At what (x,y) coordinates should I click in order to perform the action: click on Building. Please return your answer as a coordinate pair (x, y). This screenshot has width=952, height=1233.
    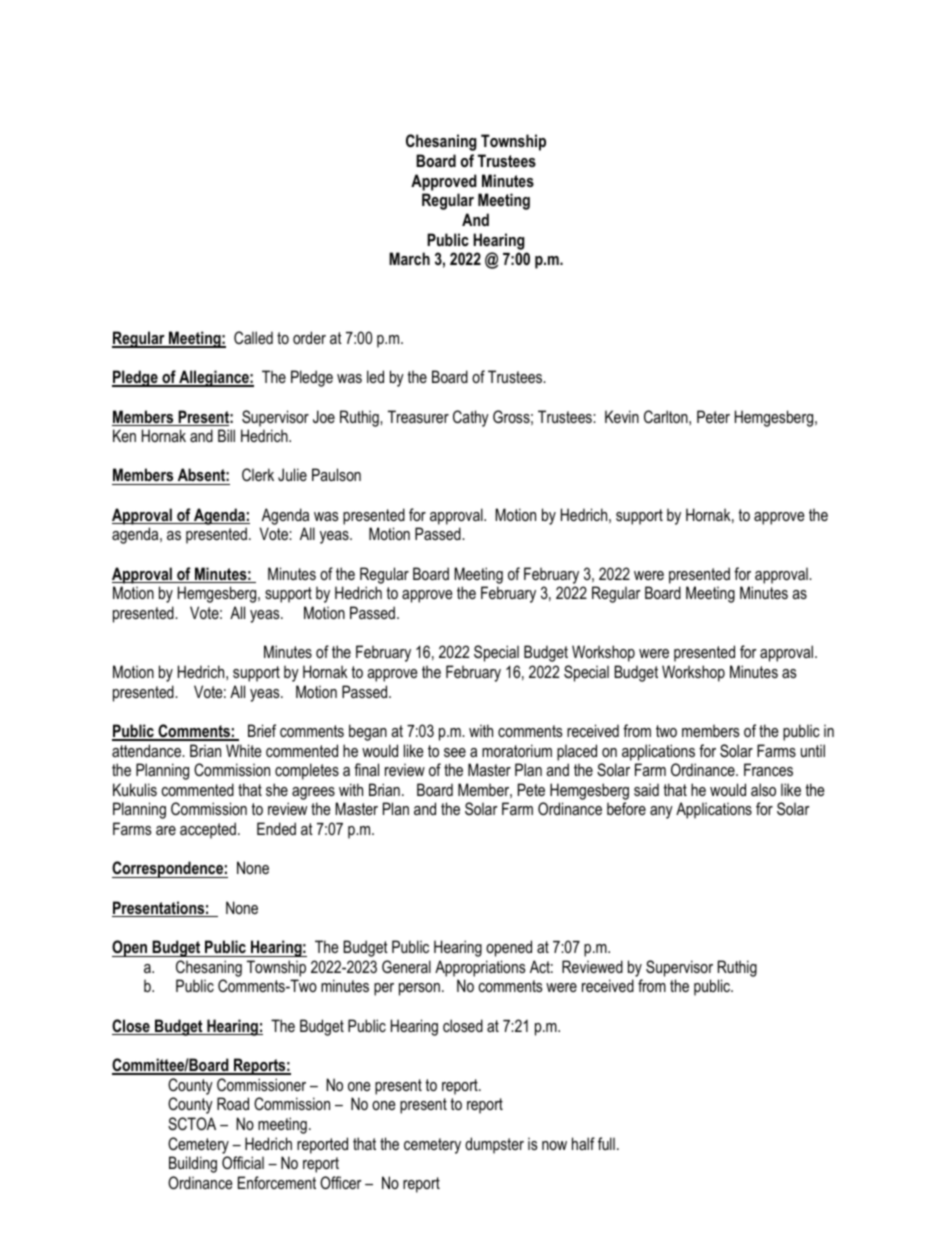
    Looking at the image, I should click on (193, 1164).
